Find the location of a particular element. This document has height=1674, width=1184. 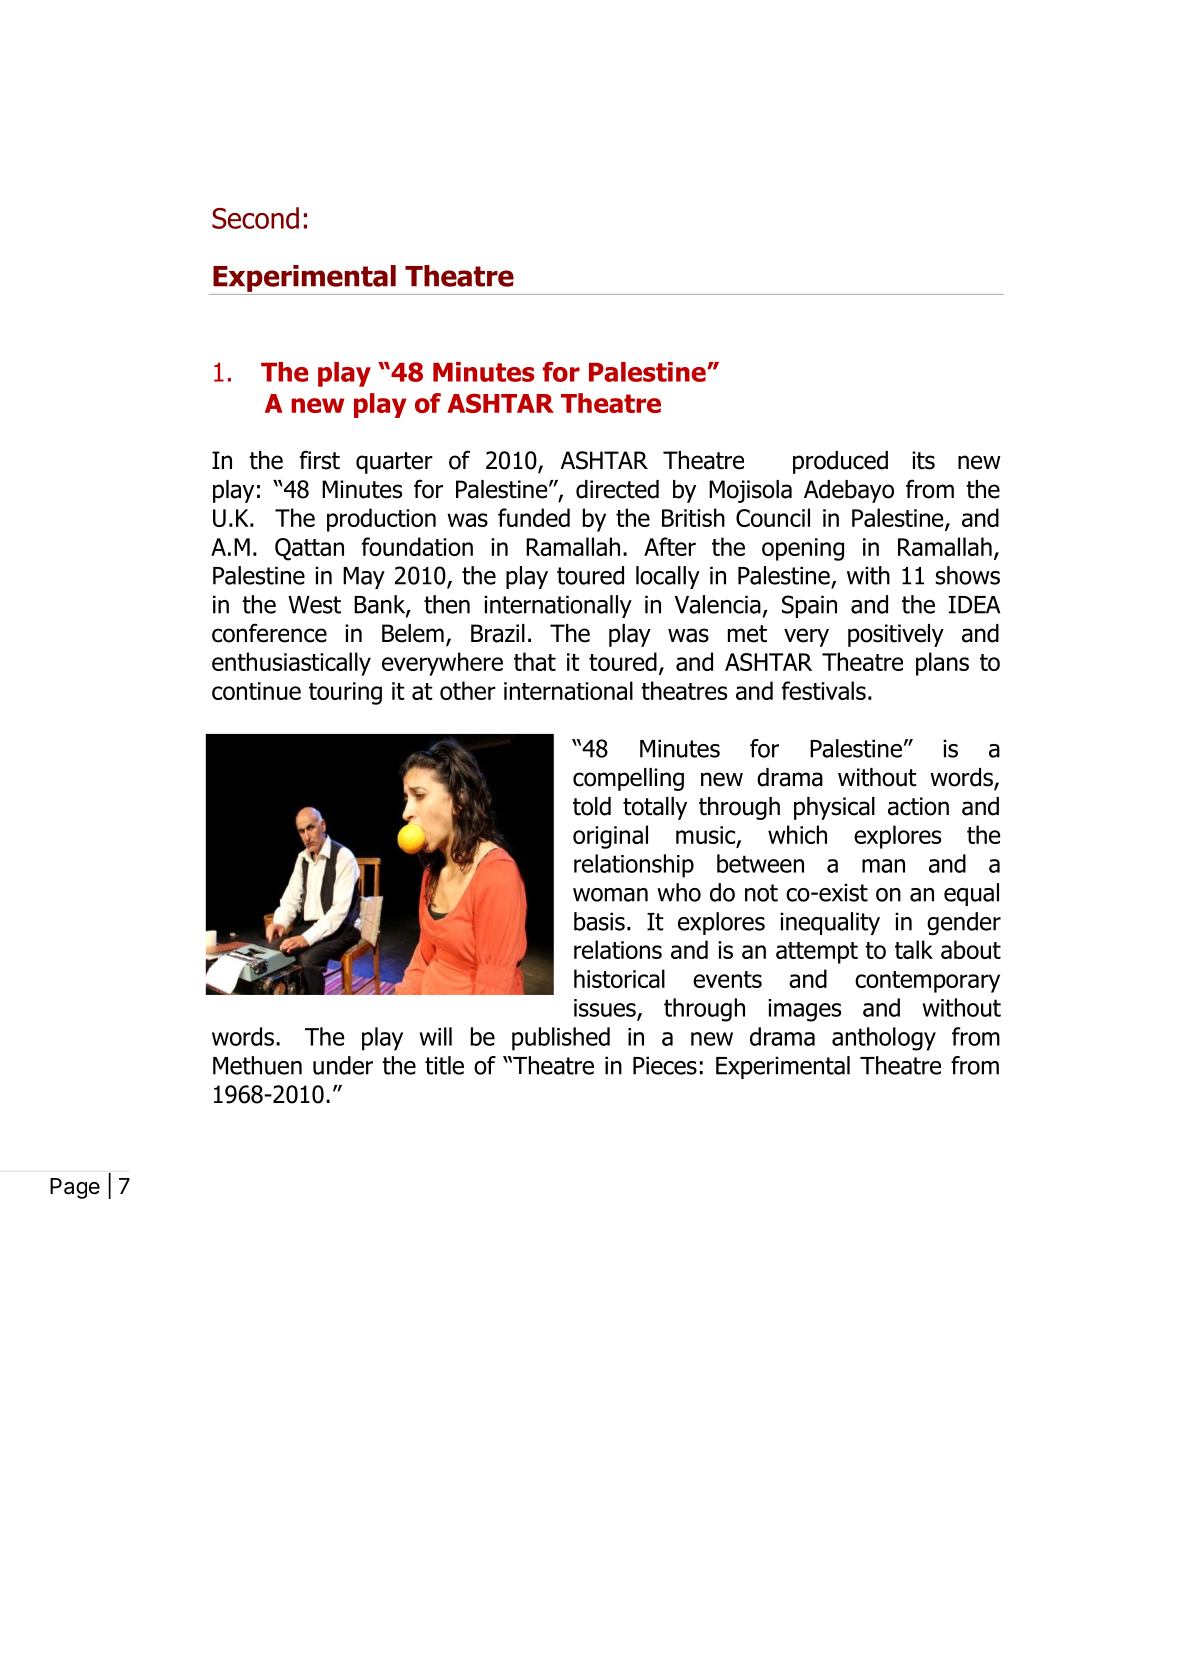

Page is located at coordinates (75, 1188).
